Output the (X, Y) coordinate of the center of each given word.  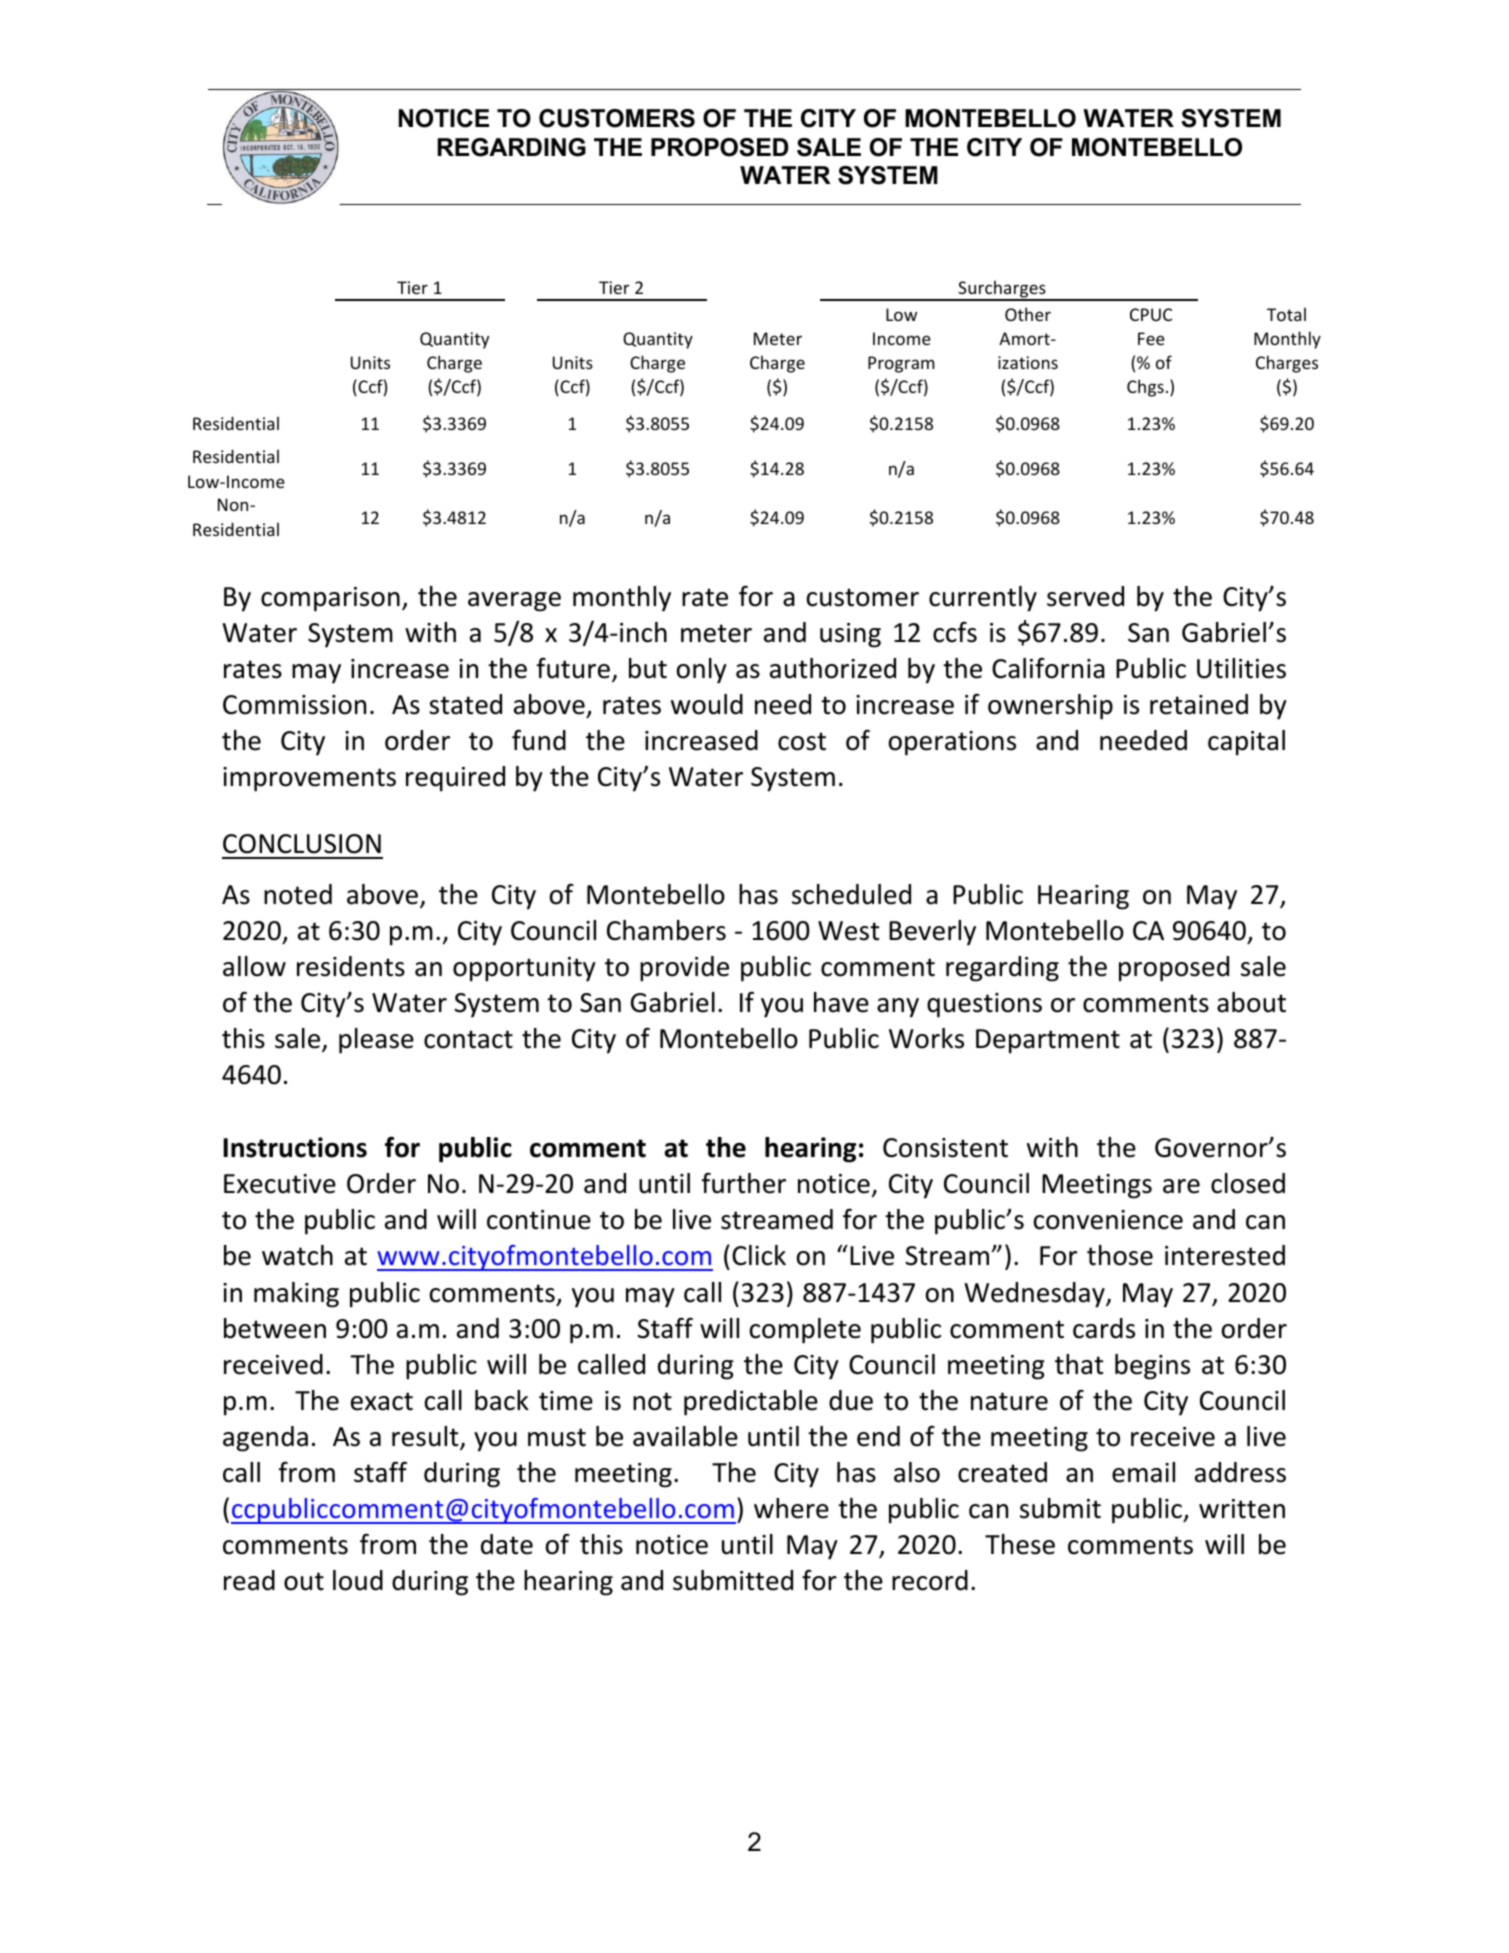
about (1251, 1002)
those (1120, 1255)
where (791, 1508)
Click (759, 1255)
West (849, 931)
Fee (1151, 338)
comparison (330, 599)
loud (358, 1580)
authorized (833, 668)
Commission (294, 705)
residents (351, 966)
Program (901, 364)
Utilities (1241, 668)
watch (297, 1255)
